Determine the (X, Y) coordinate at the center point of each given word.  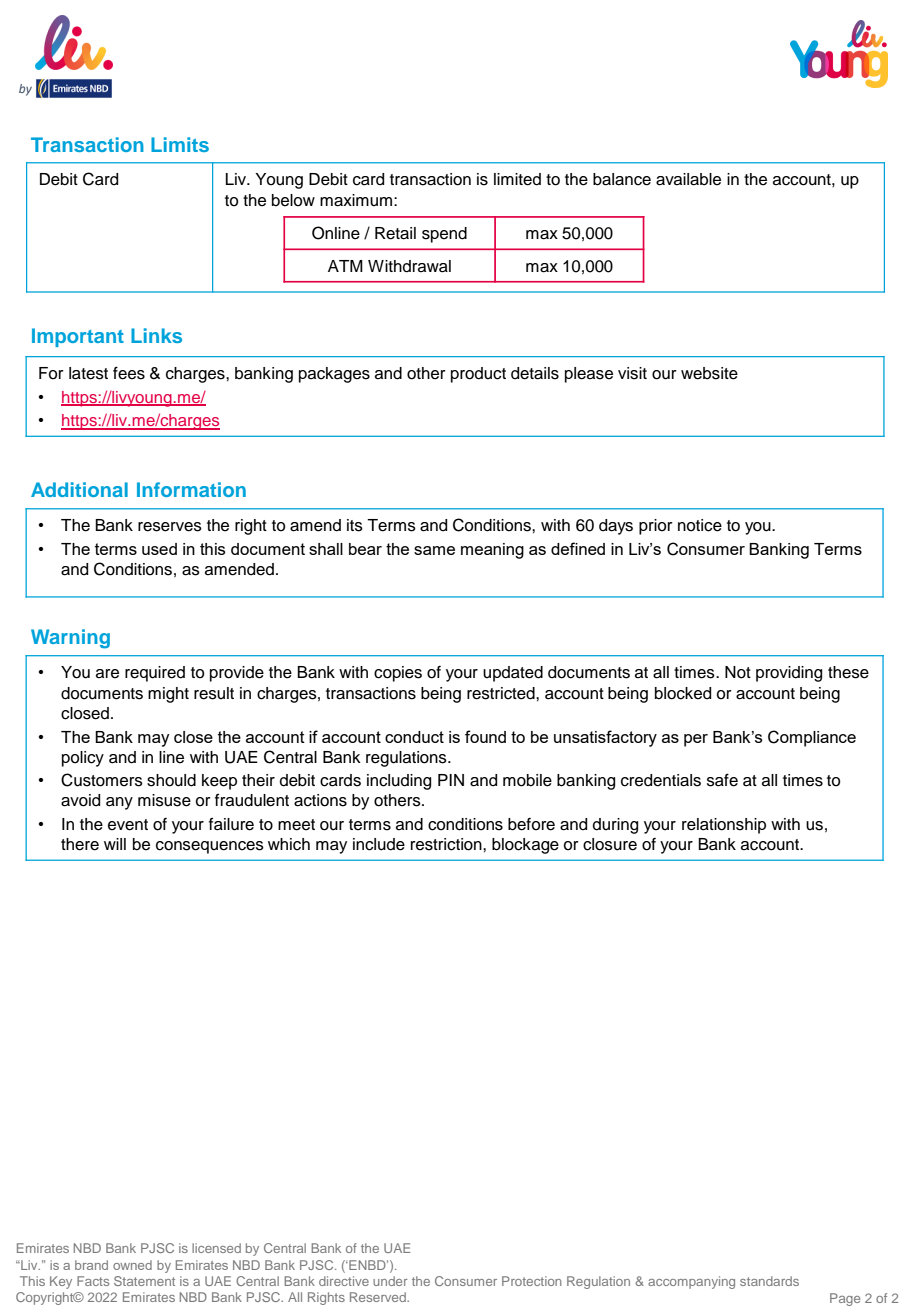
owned (132, 1265)
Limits (180, 144)
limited (517, 179)
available (688, 179)
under (390, 1281)
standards (769, 1281)
